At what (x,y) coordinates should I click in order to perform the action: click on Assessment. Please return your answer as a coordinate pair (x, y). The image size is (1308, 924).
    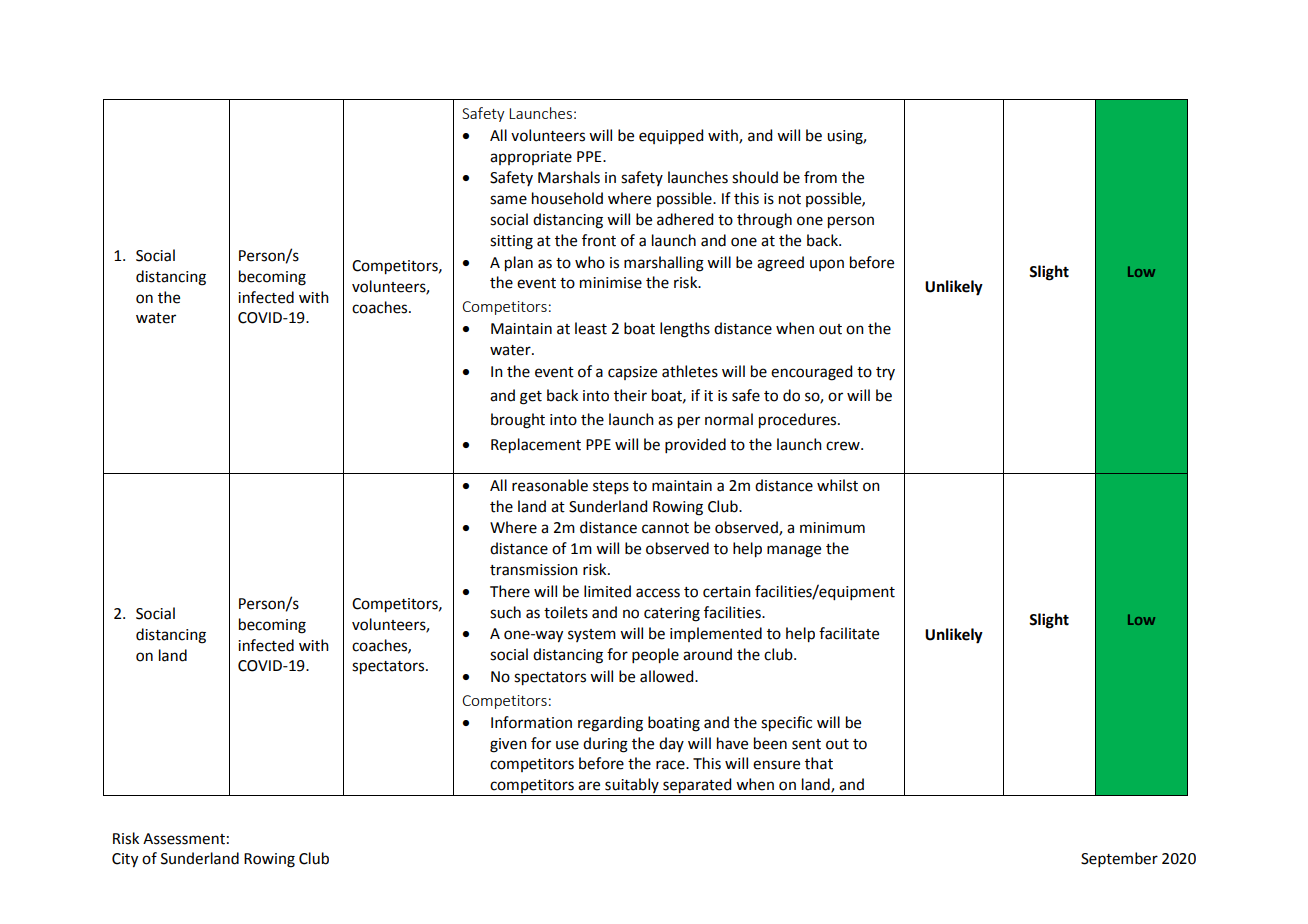
    Looking at the image, I should click on (184, 839).
